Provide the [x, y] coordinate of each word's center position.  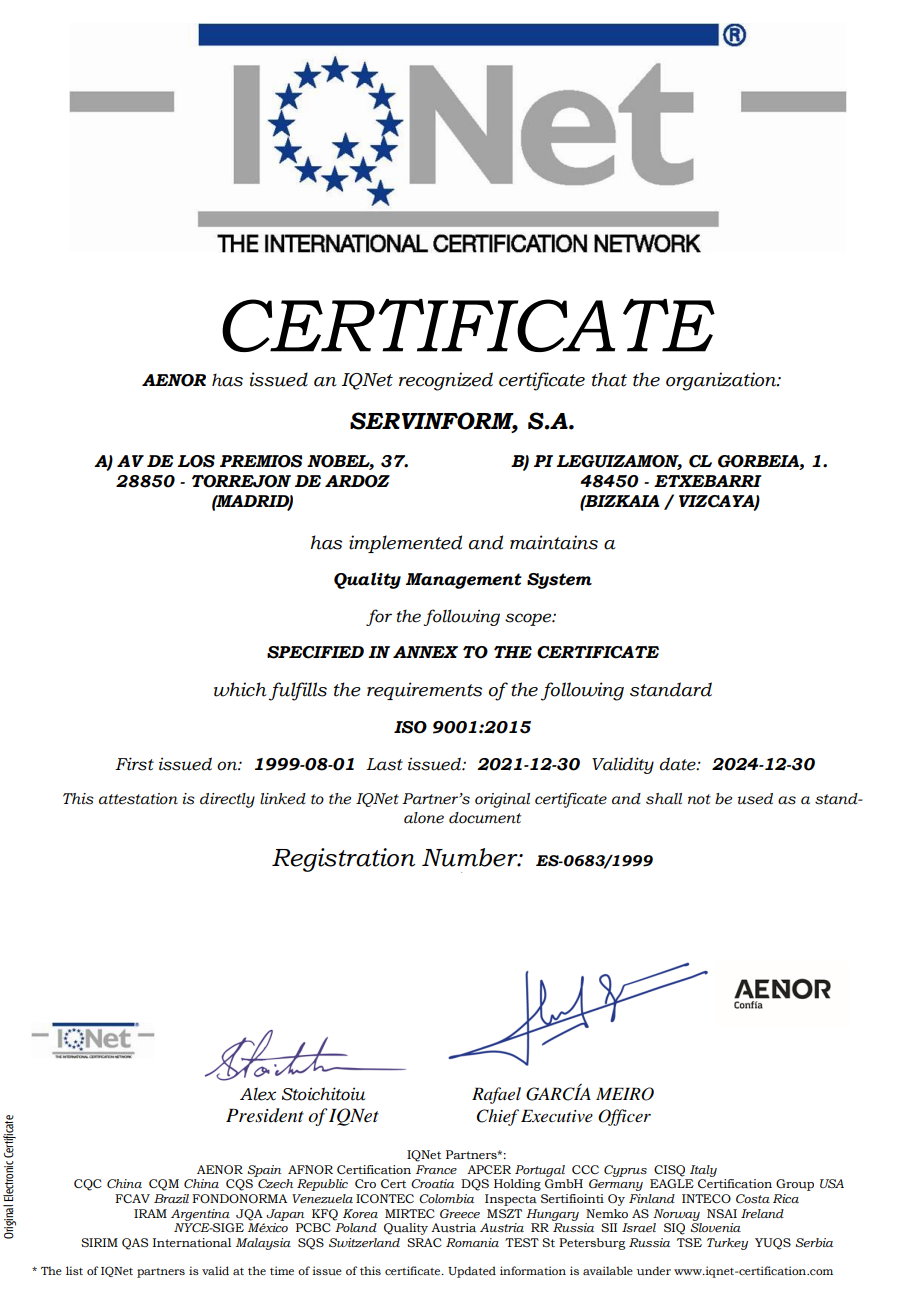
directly [227, 800]
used [755, 799]
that [609, 379]
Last [384, 764]
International [192, 1242]
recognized [446, 381]
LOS [196, 461]
